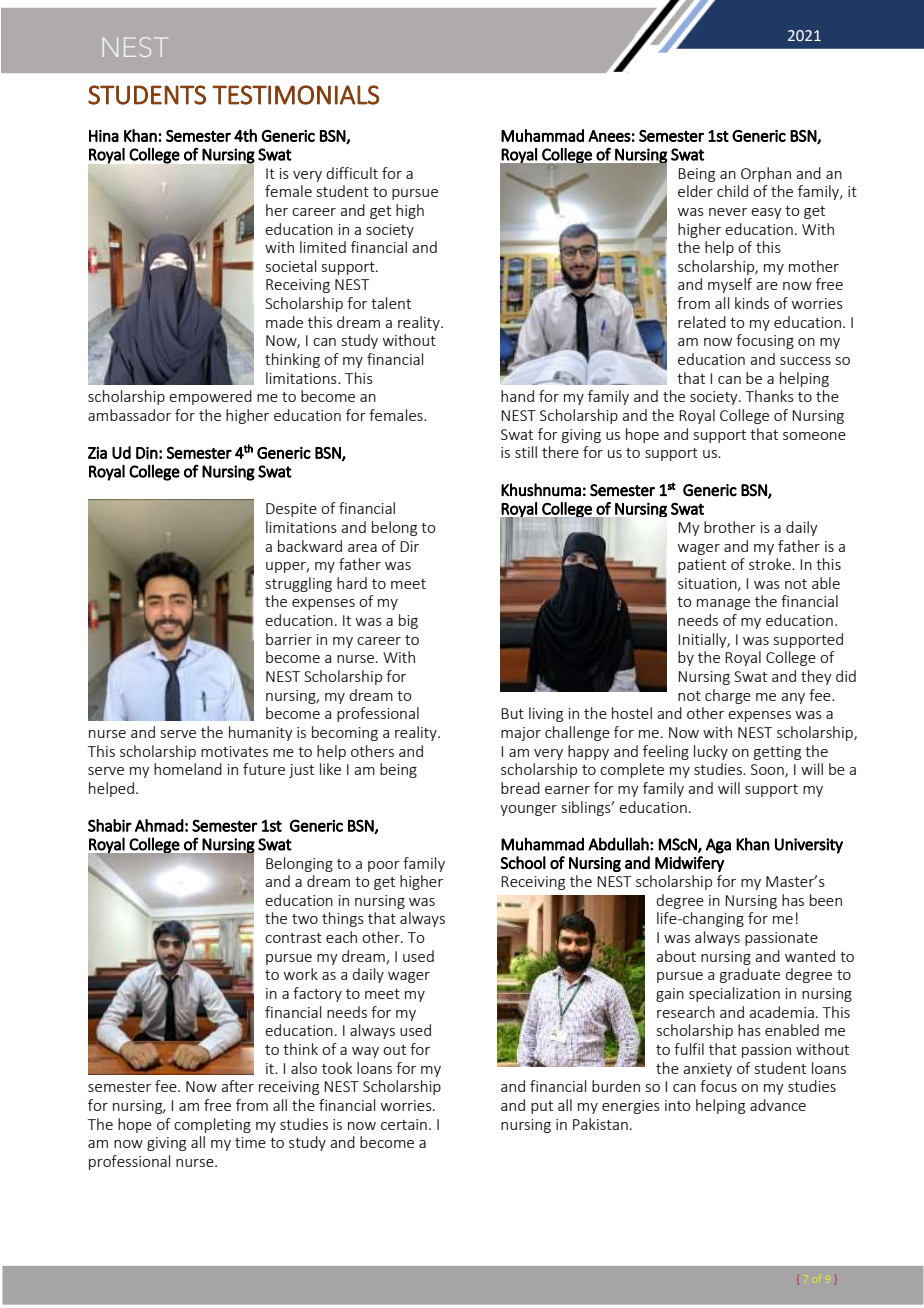 The width and height of the page is (924, 1308). I want to click on Hina, so click(104, 136).
